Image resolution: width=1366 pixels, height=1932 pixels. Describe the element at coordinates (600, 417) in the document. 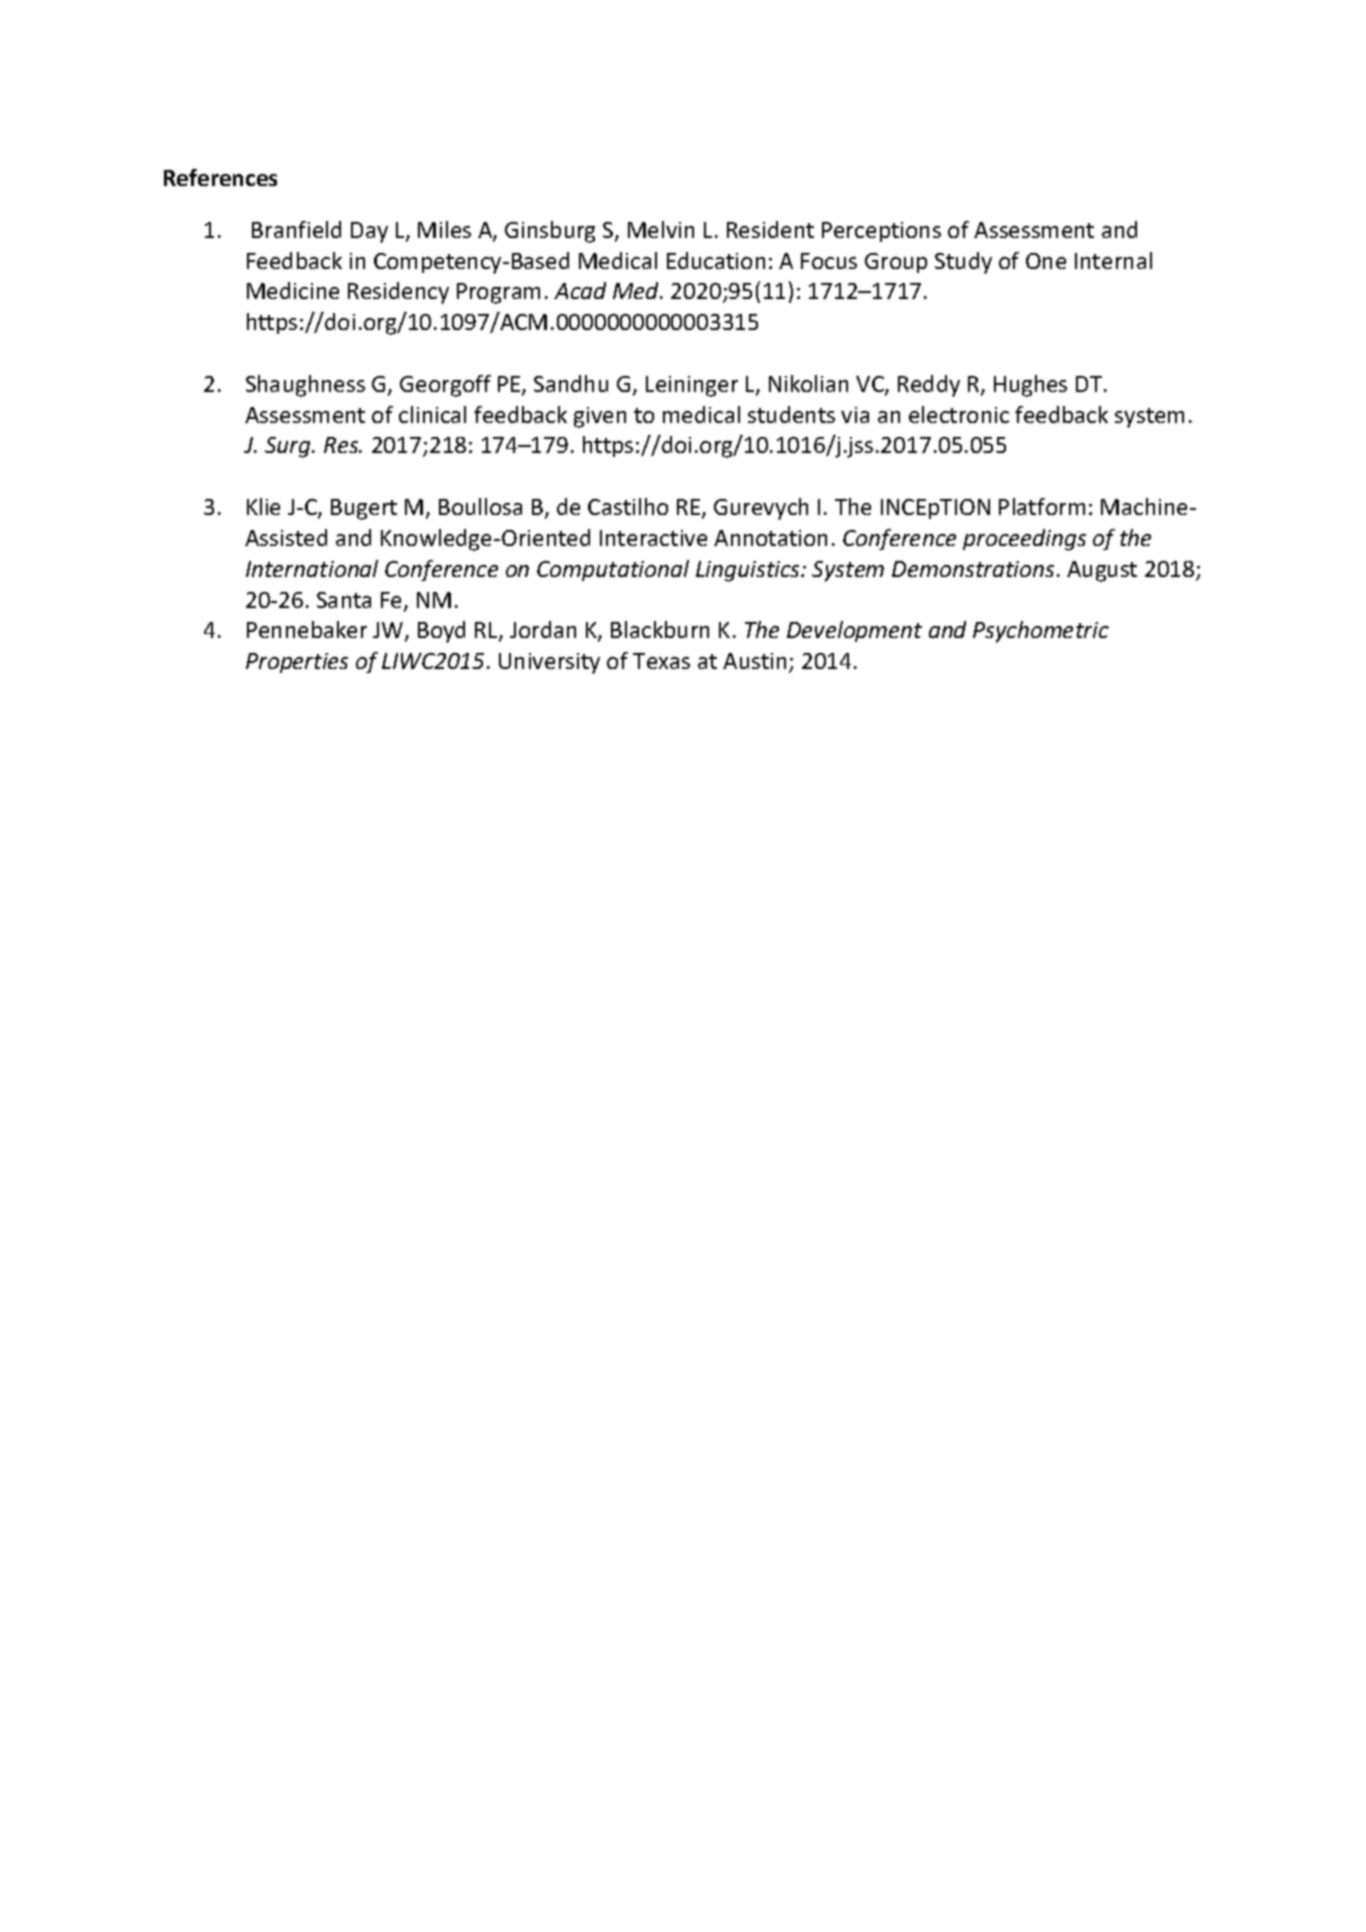

I see `given` at that location.
